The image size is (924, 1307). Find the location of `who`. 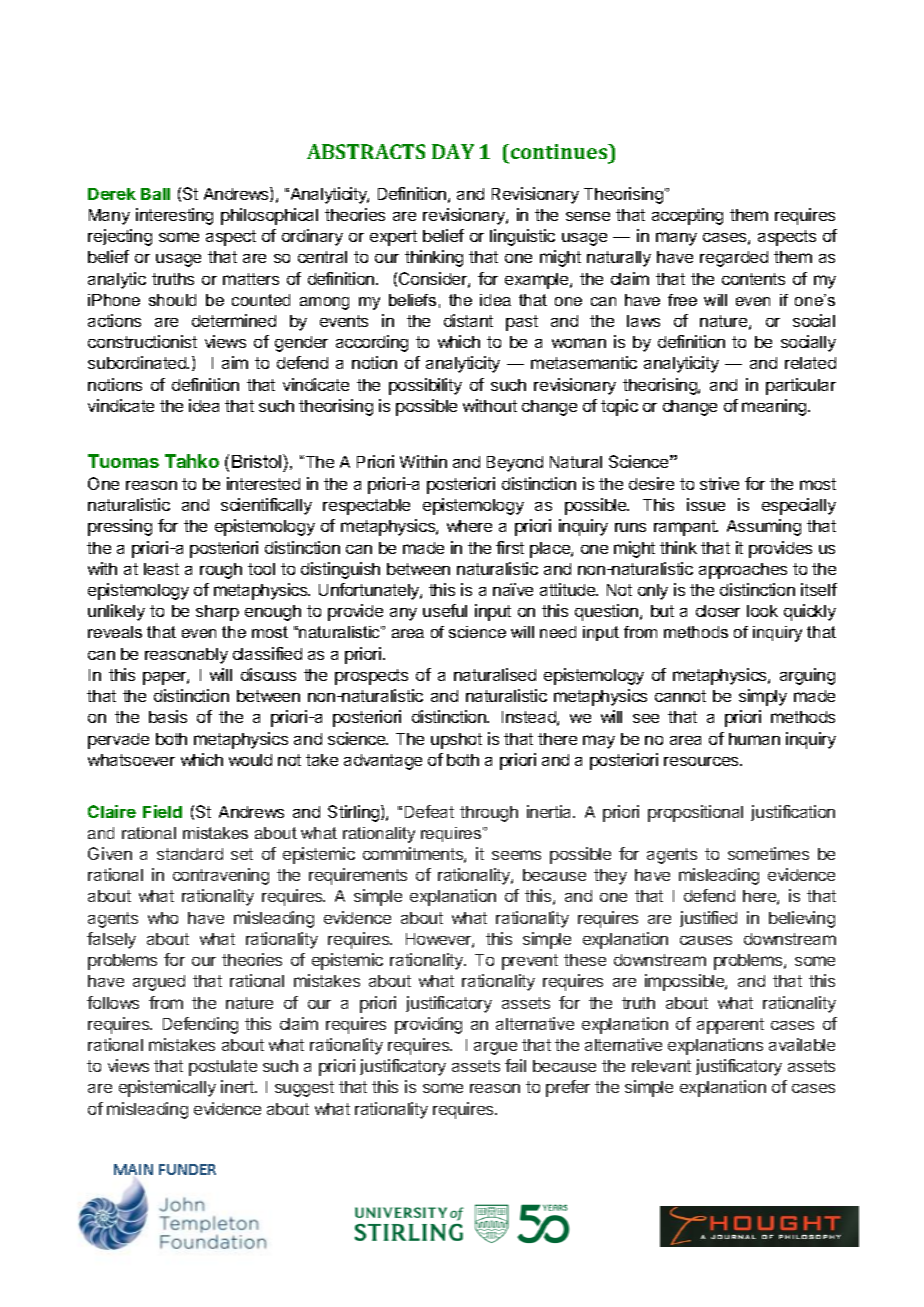

who is located at coordinates (163, 918).
